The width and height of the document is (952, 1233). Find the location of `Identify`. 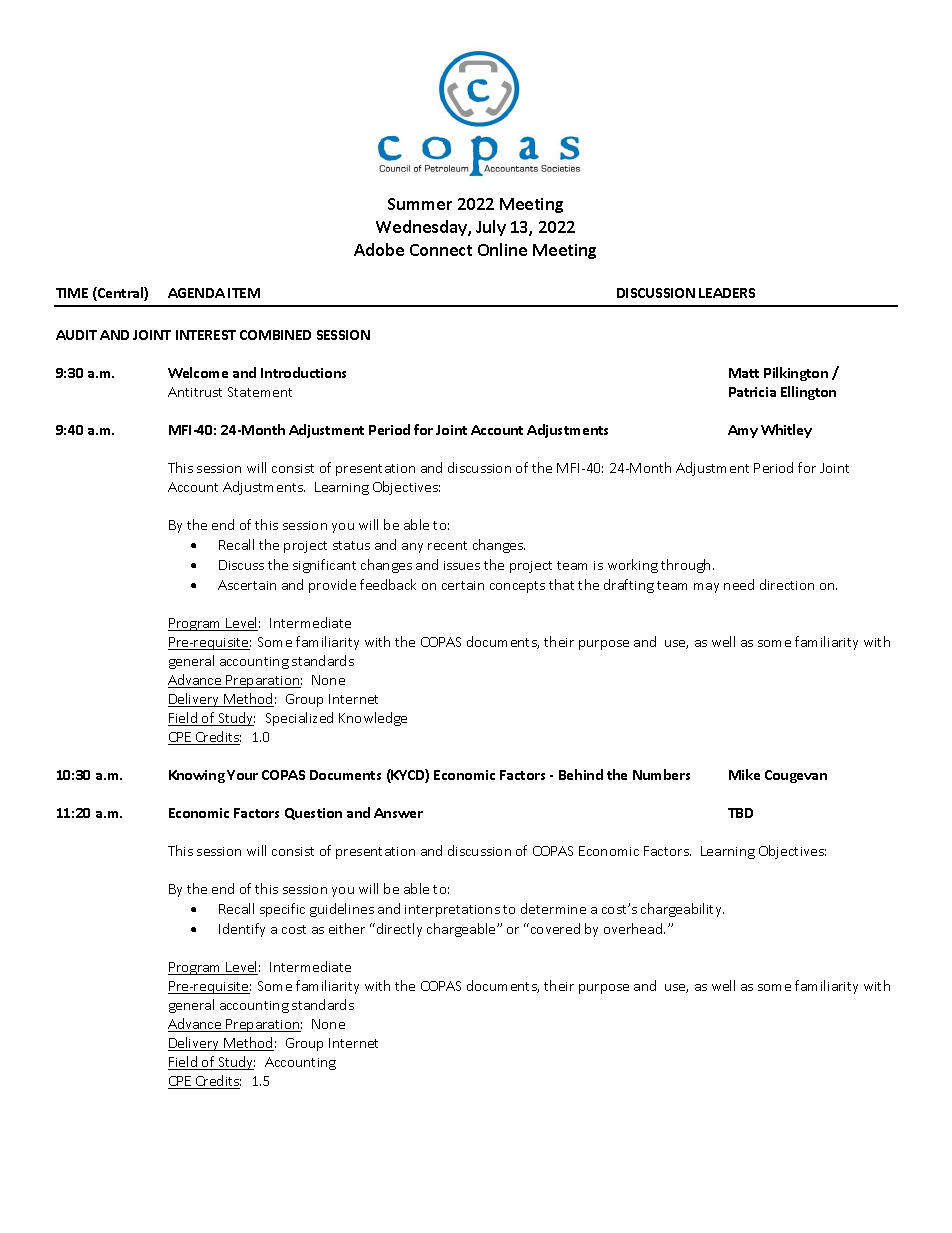

Identify is located at coordinates (242, 930).
